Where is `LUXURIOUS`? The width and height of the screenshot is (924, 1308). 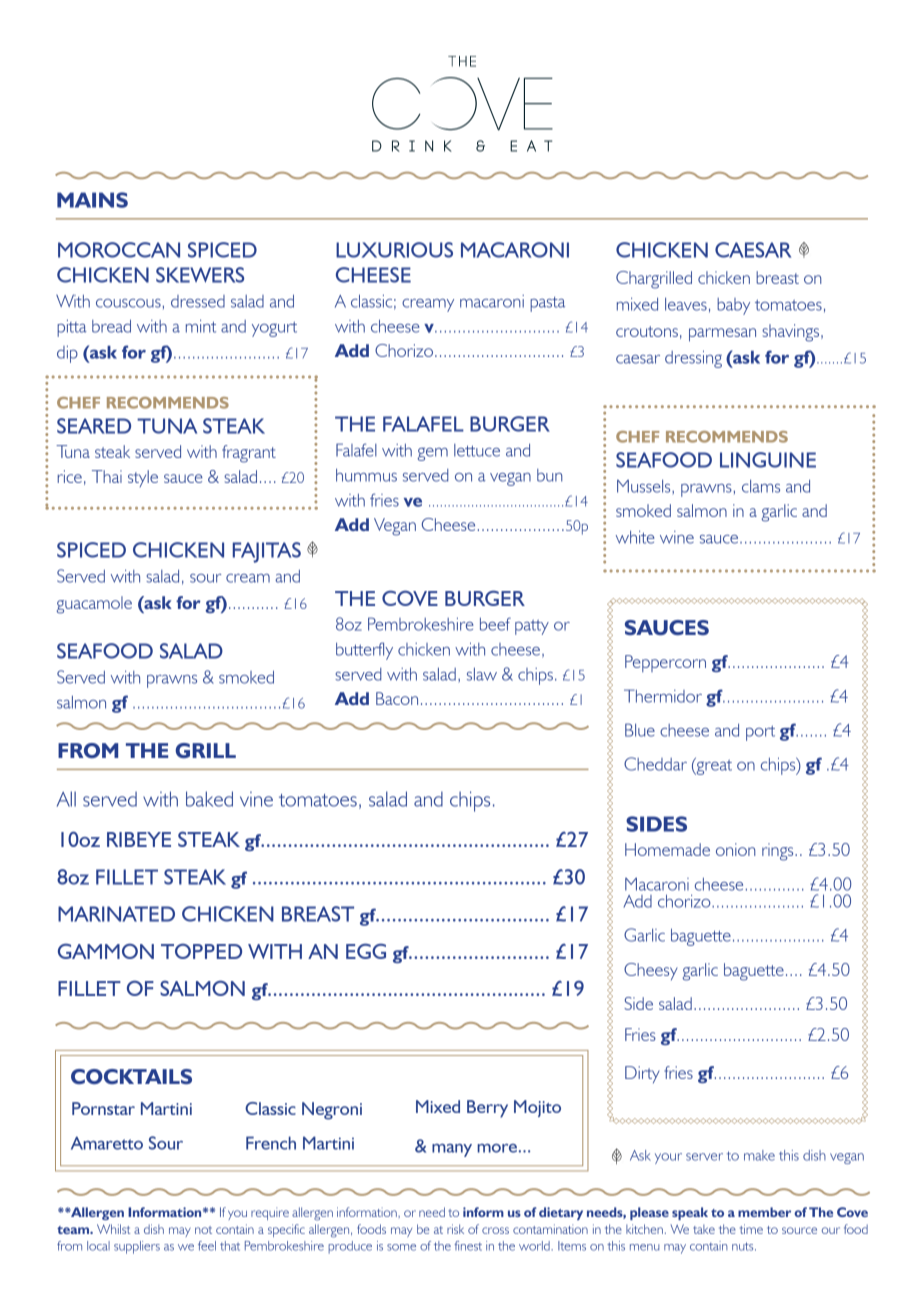 LUXURIOUS is located at coordinates (394, 250).
